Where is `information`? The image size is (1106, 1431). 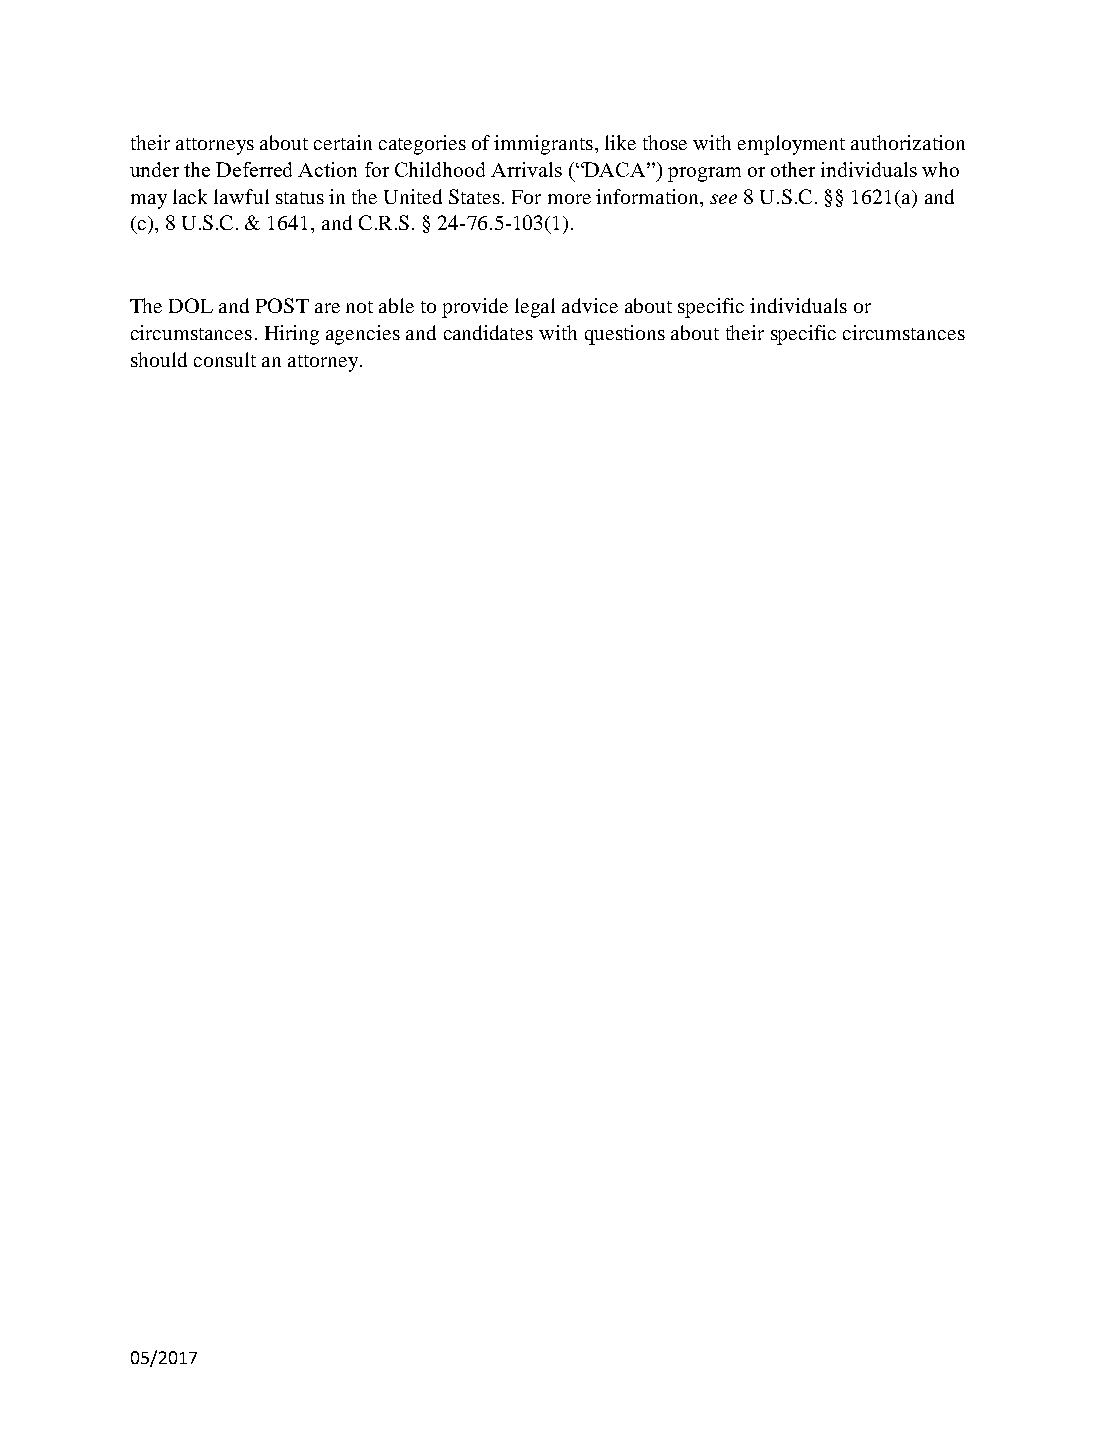 information is located at coordinates (648, 196).
